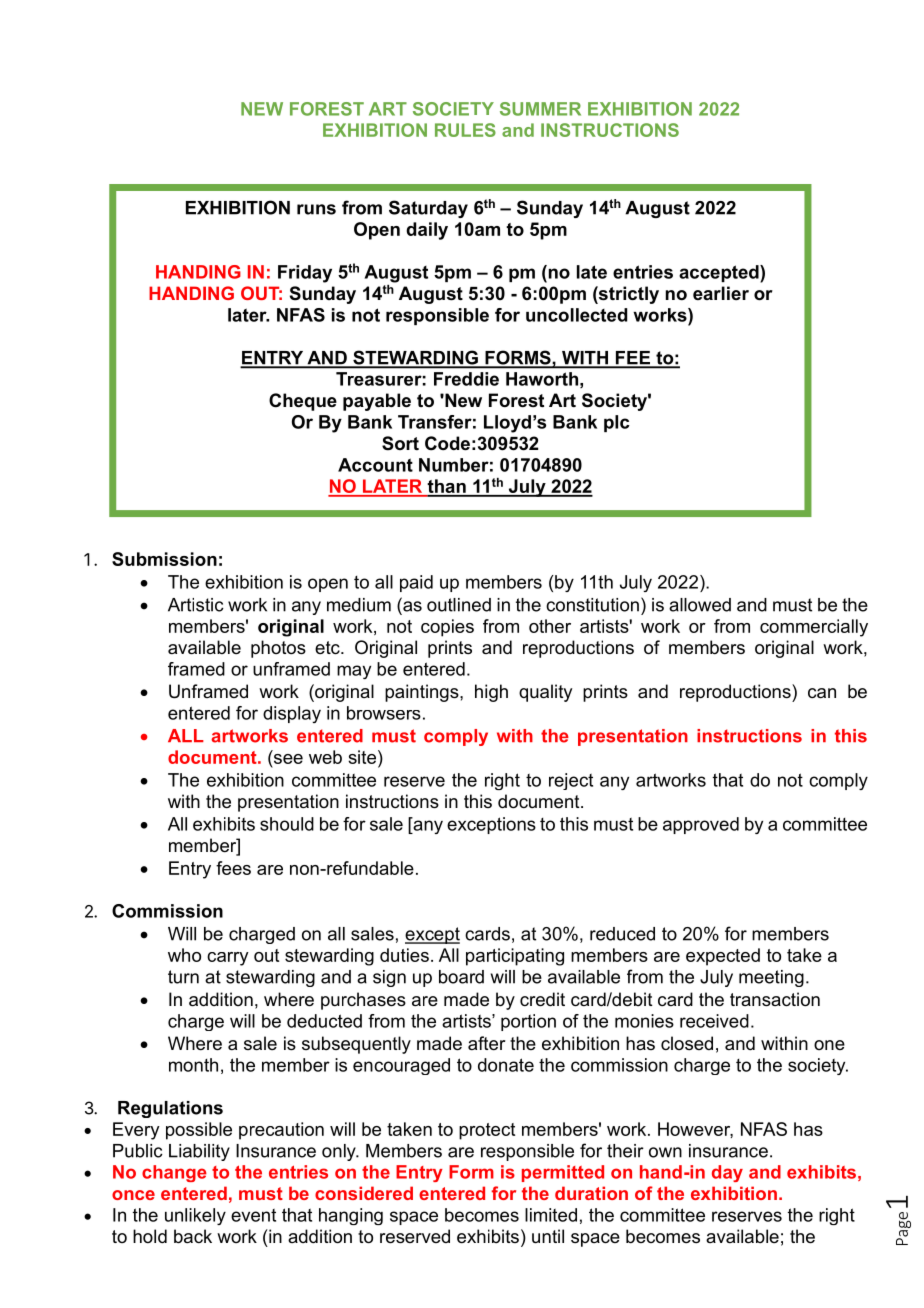 The width and height of the screenshot is (924, 1308). What do you see at coordinates (665, 1152) in the screenshot?
I see `own` at bounding box center [665, 1152].
